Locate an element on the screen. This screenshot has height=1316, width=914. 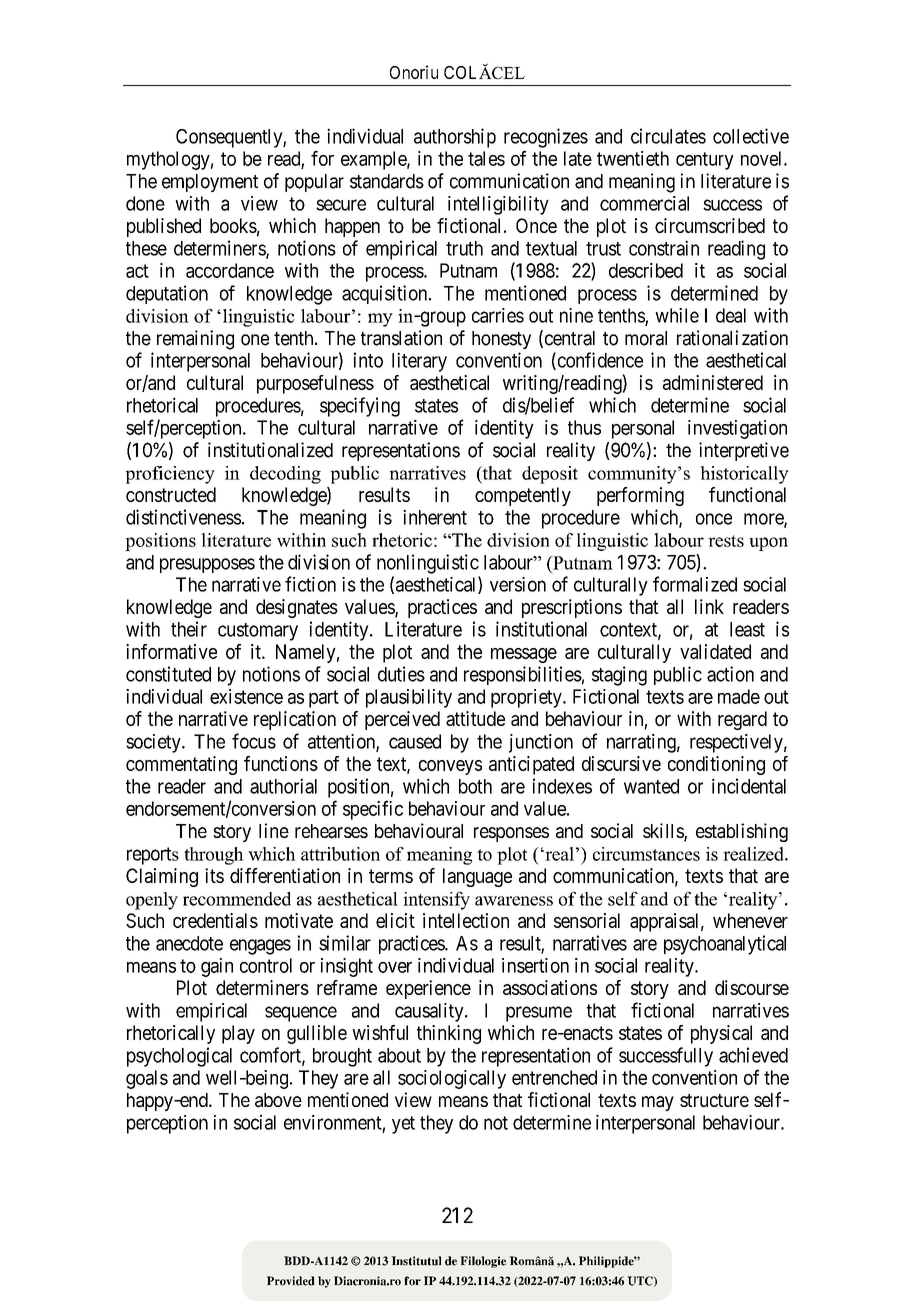
inherent is located at coordinates (435, 517).
